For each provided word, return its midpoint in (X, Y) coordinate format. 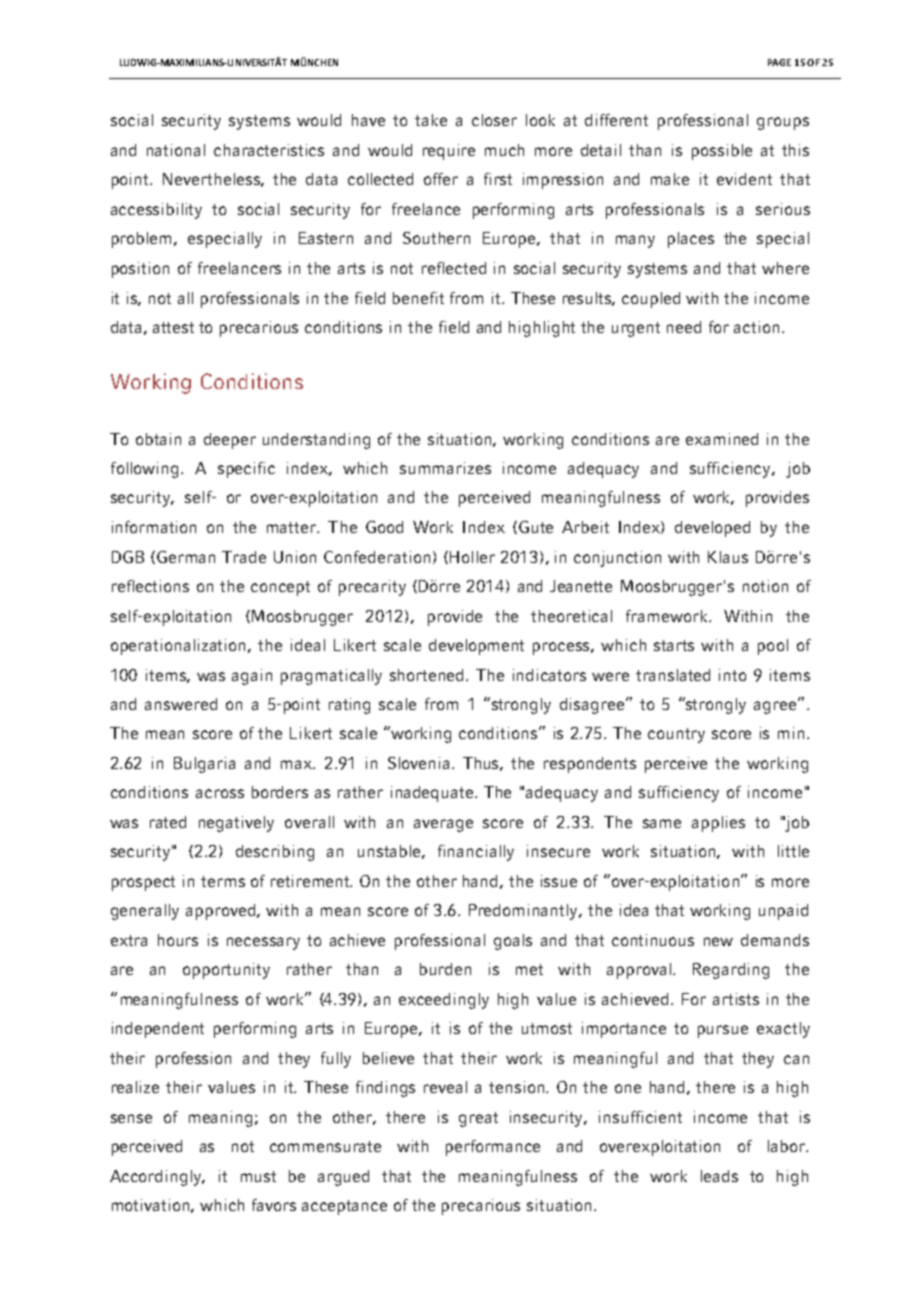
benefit (418, 298)
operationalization (180, 647)
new (718, 941)
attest (173, 327)
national (176, 150)
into (732, 675)
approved (222, 912)
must (258, 1176)
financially (476, 853)
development (476, 647)
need (684, 327)
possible (722, 152)
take (431, 120)
